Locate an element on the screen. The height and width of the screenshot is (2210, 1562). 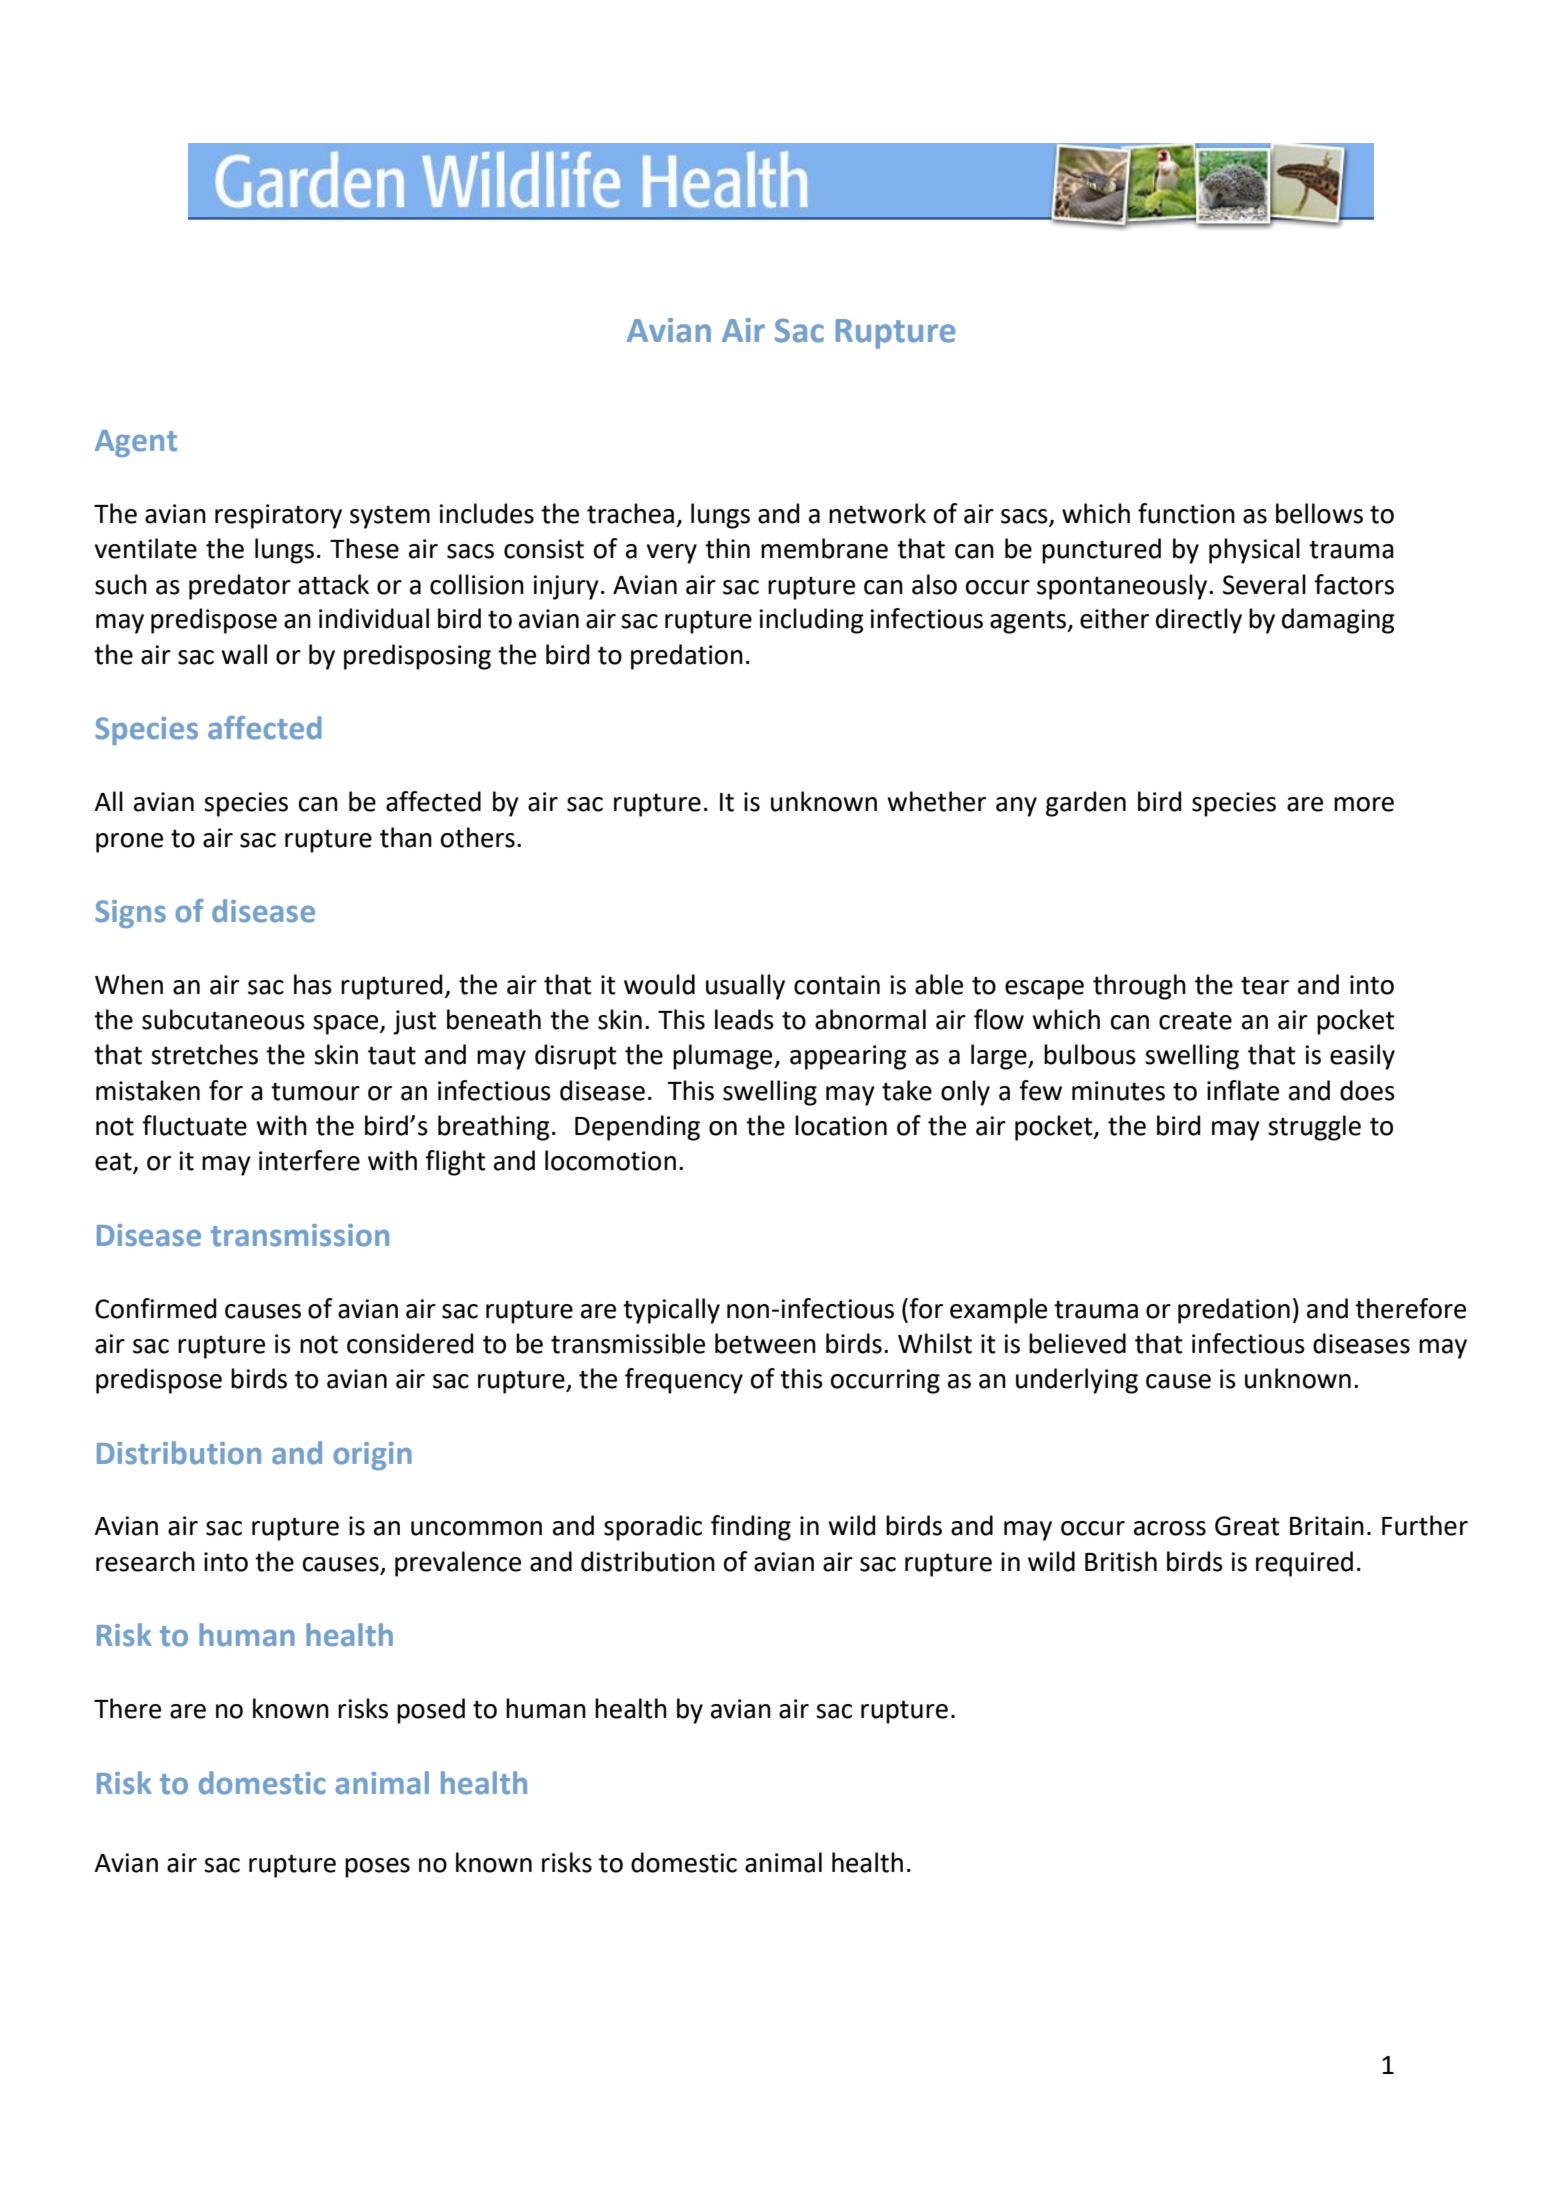
struggle is located at coordinates (1314, 1128).
